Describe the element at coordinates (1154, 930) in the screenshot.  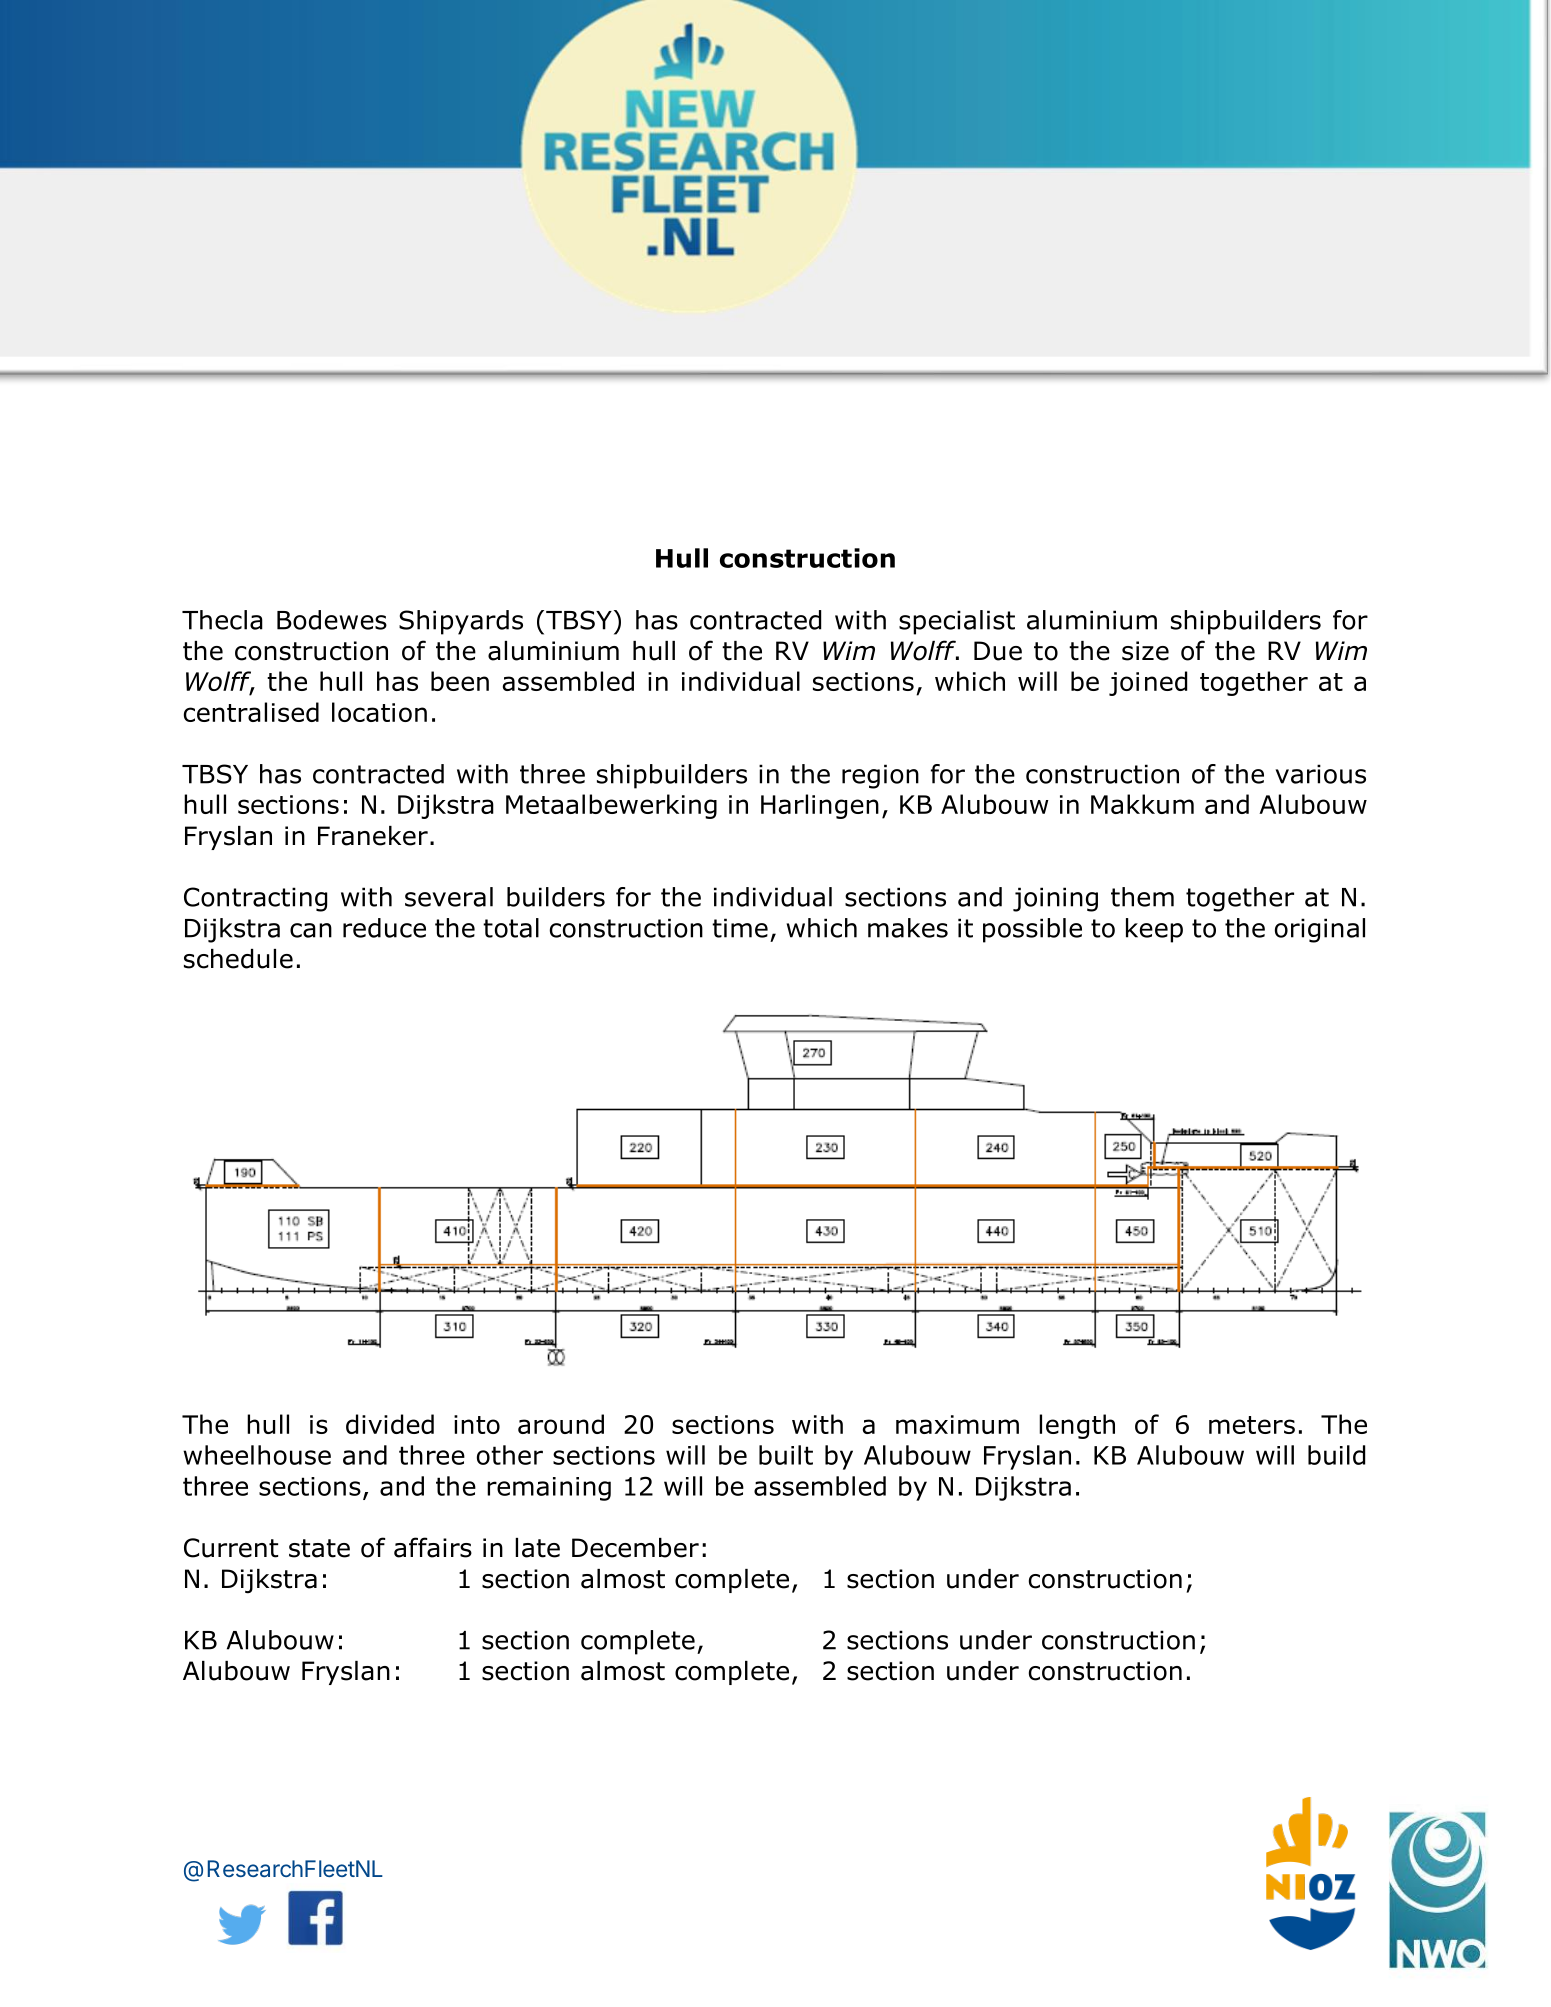
I see `keep` at that location.
